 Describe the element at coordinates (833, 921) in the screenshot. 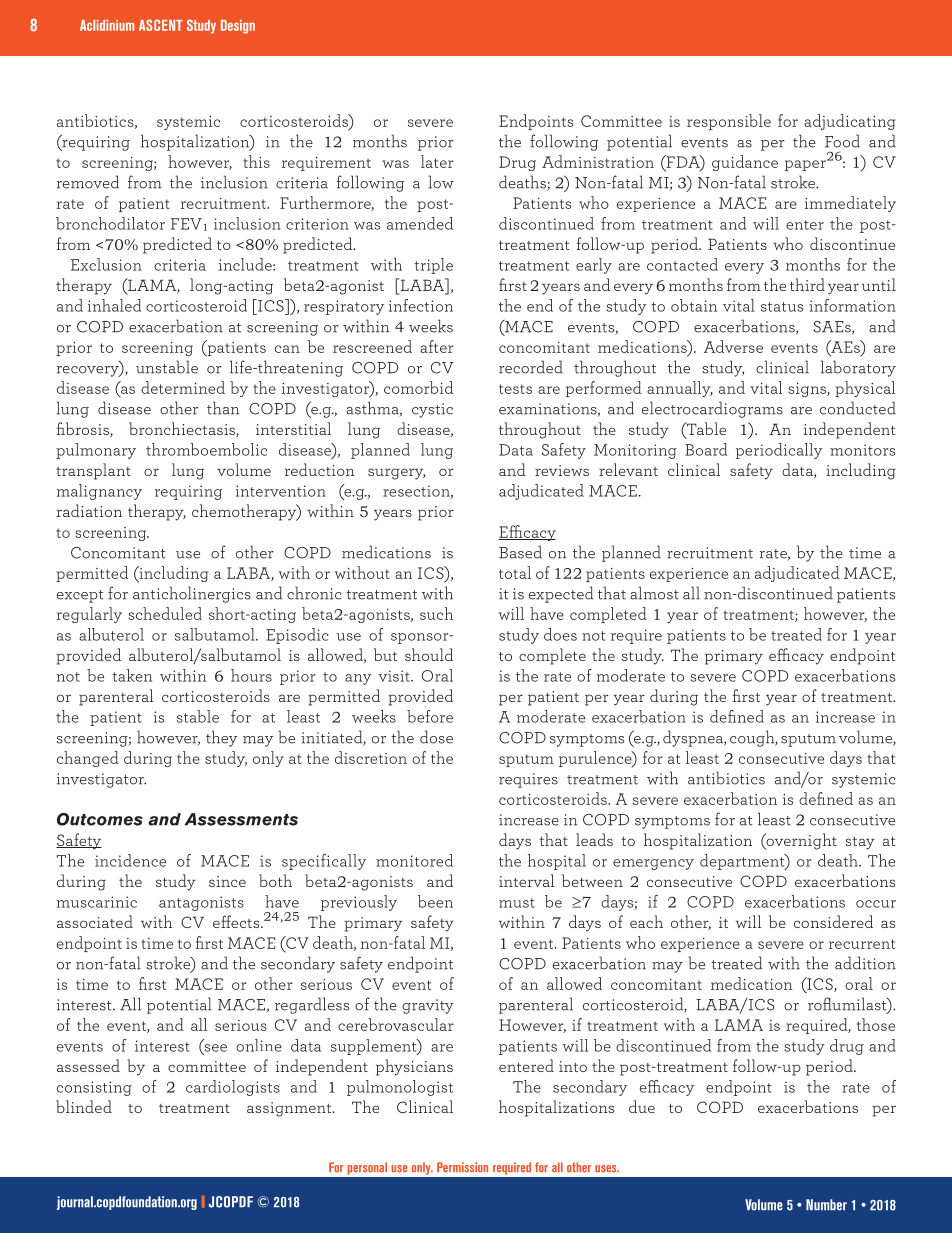

I see `considered` at that location.
